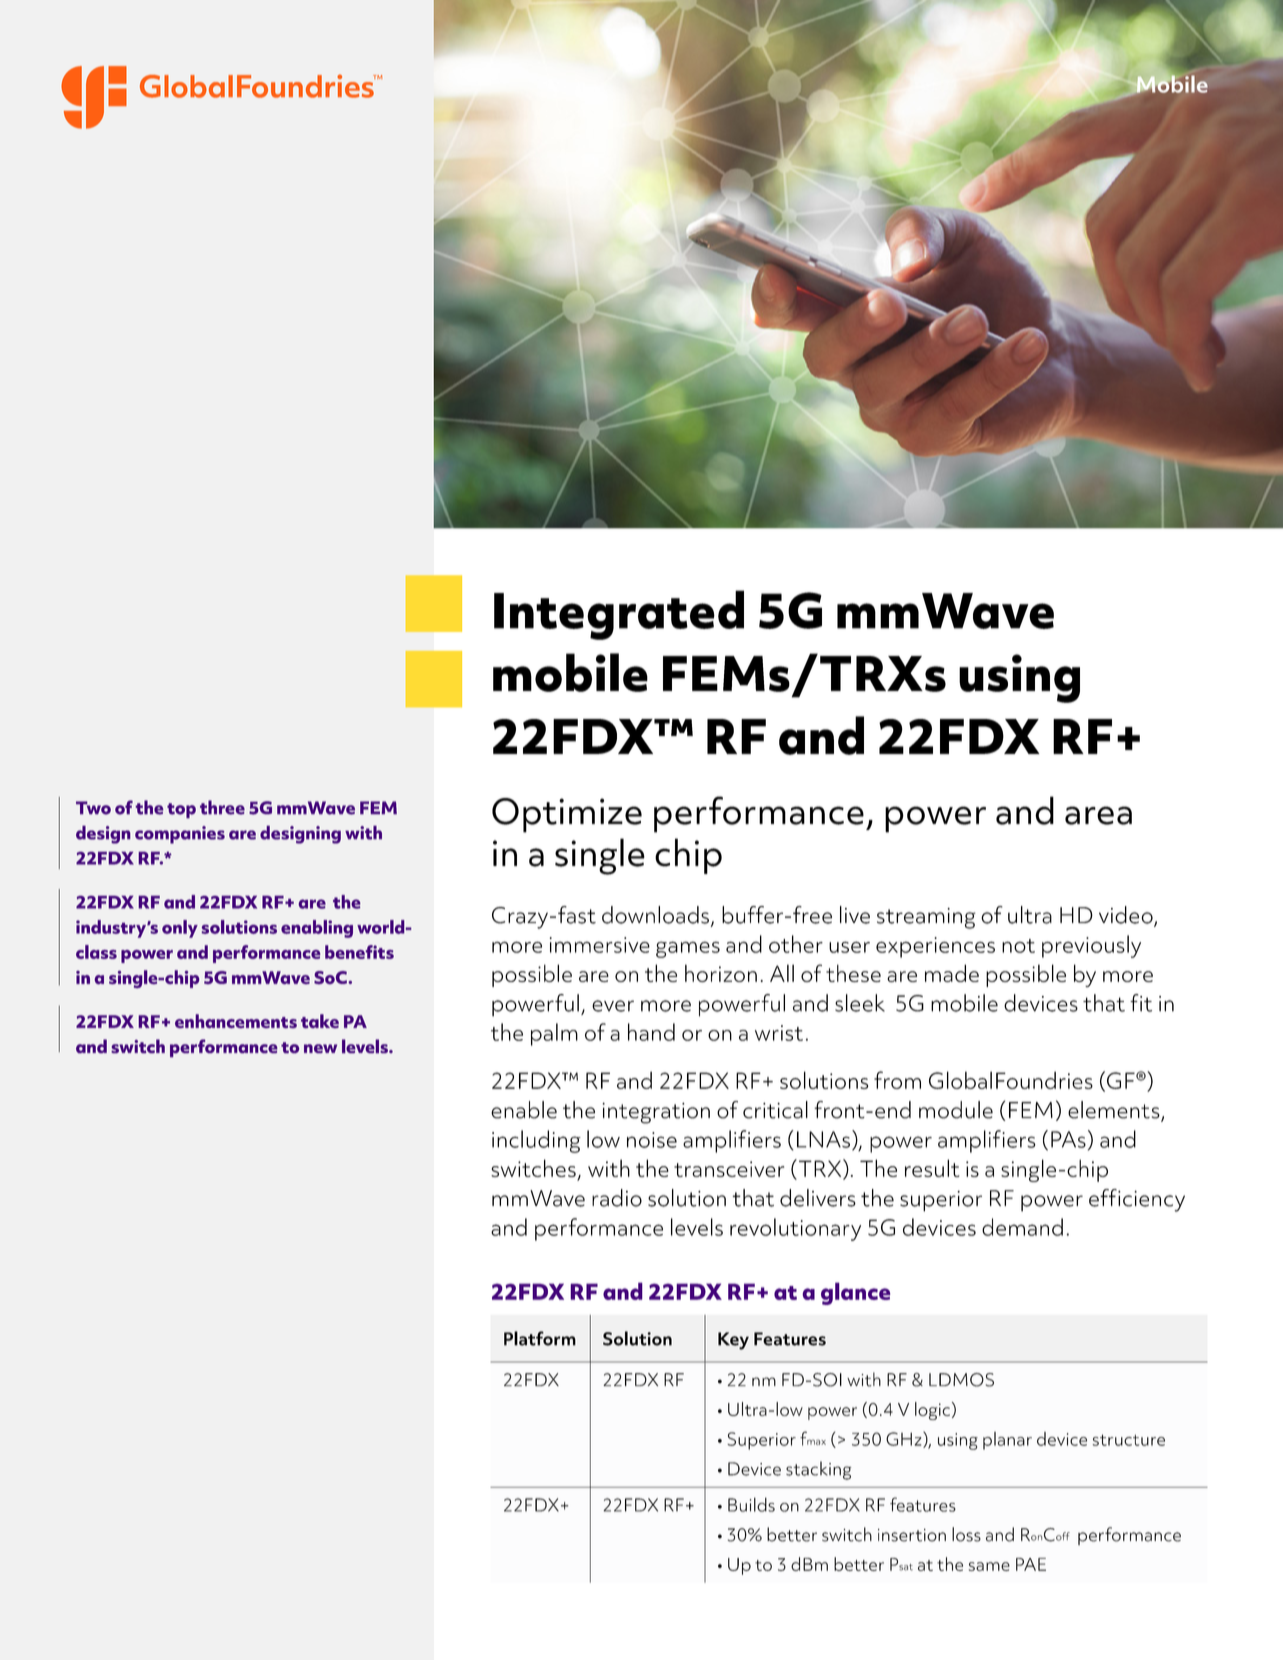 This document has height=1660, width=1283. What do you see at coordinates (222, 807) in the document?
I see `three` at bounding box center [222, 807].
